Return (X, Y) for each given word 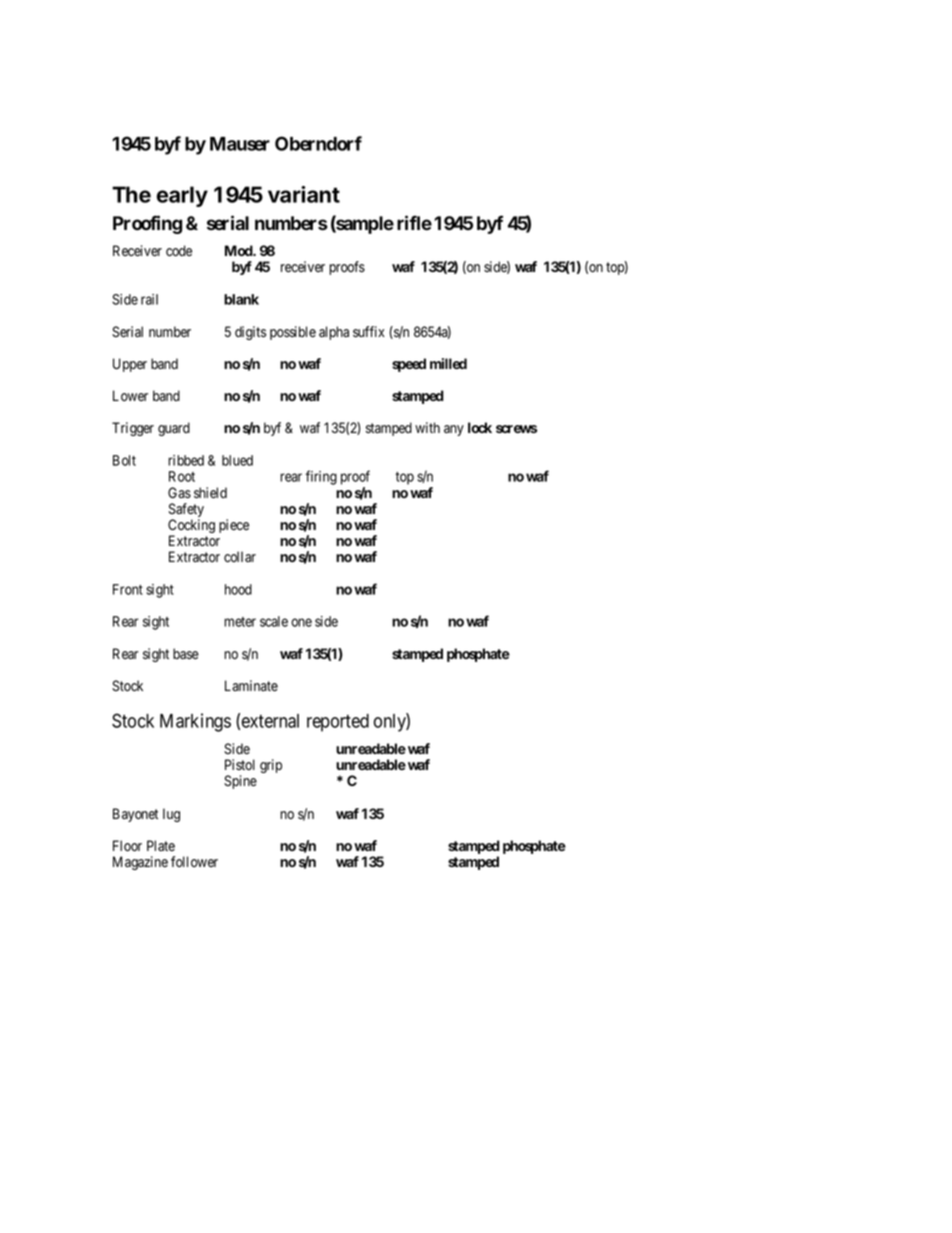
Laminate (251, 686)
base (186, 654)
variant (304, 194)
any (454, 430)
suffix (369, 331)
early (182, 196)
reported (338, 723)
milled (448, 363)
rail (149, 299)
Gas (179, 492)
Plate (161, 845)
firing (321, 477)
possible (293, 333)
